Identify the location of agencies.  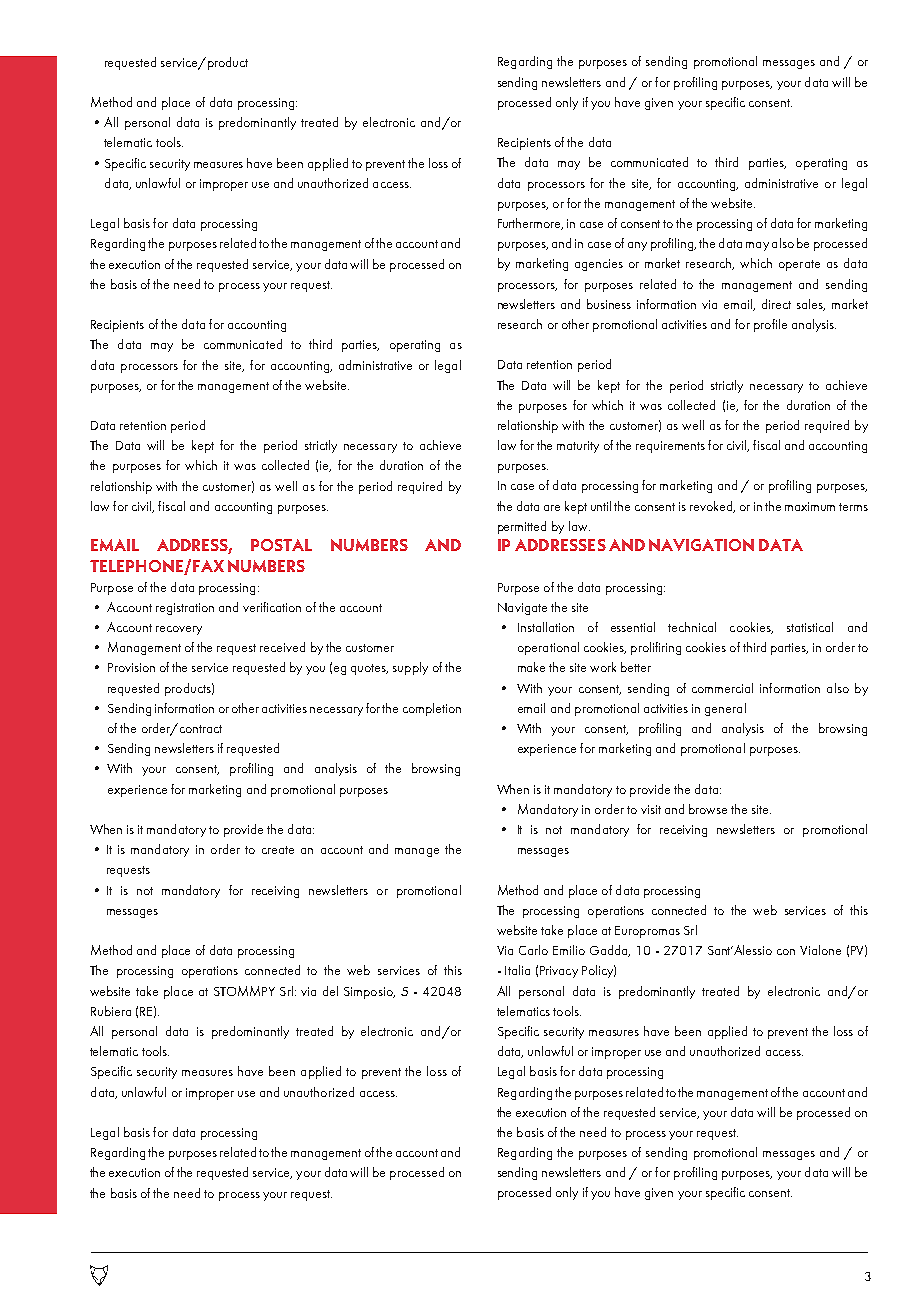
(599, 265).
